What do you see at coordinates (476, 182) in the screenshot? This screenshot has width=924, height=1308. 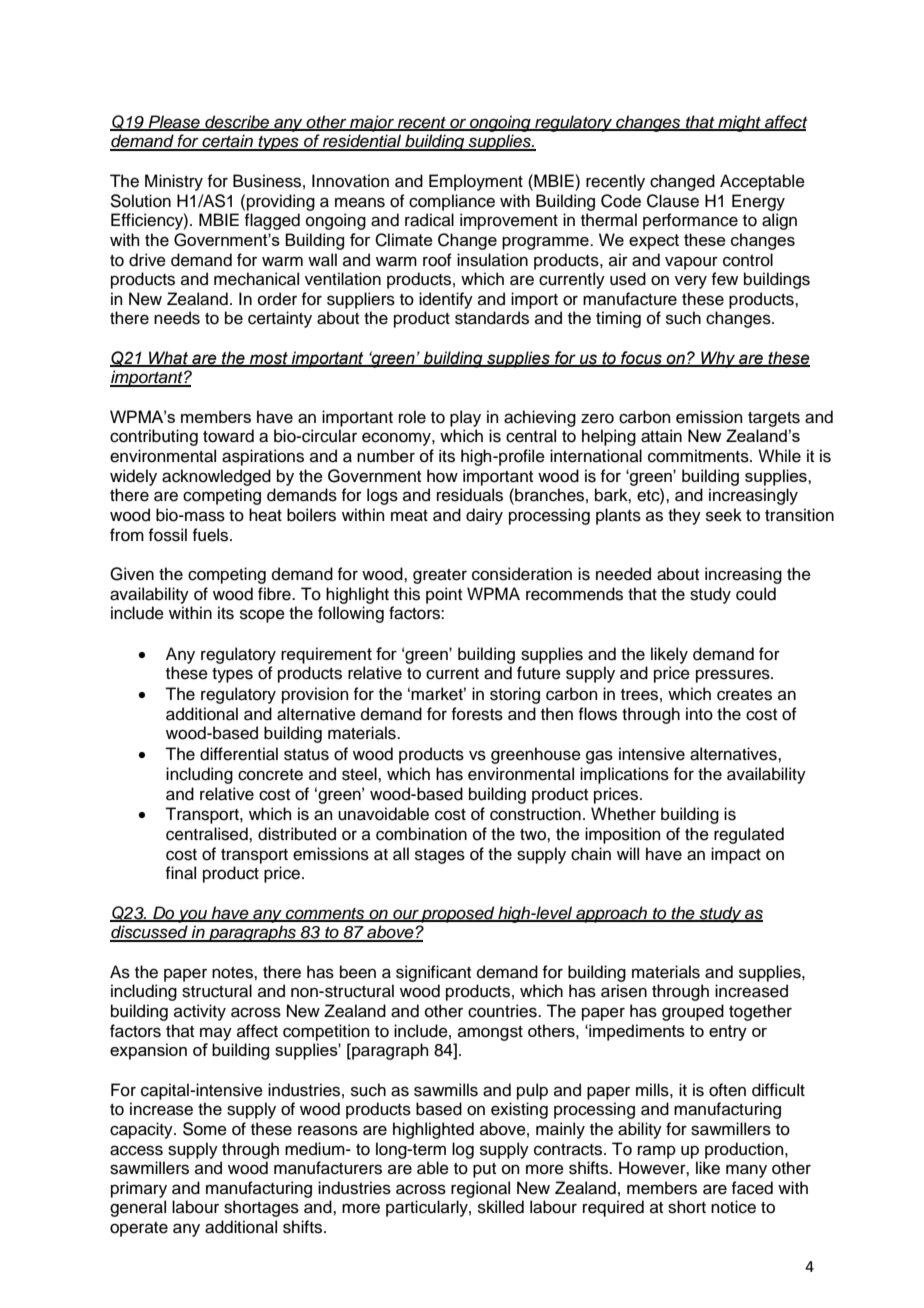 I see `Employment` at bounding box center [476, 182].
